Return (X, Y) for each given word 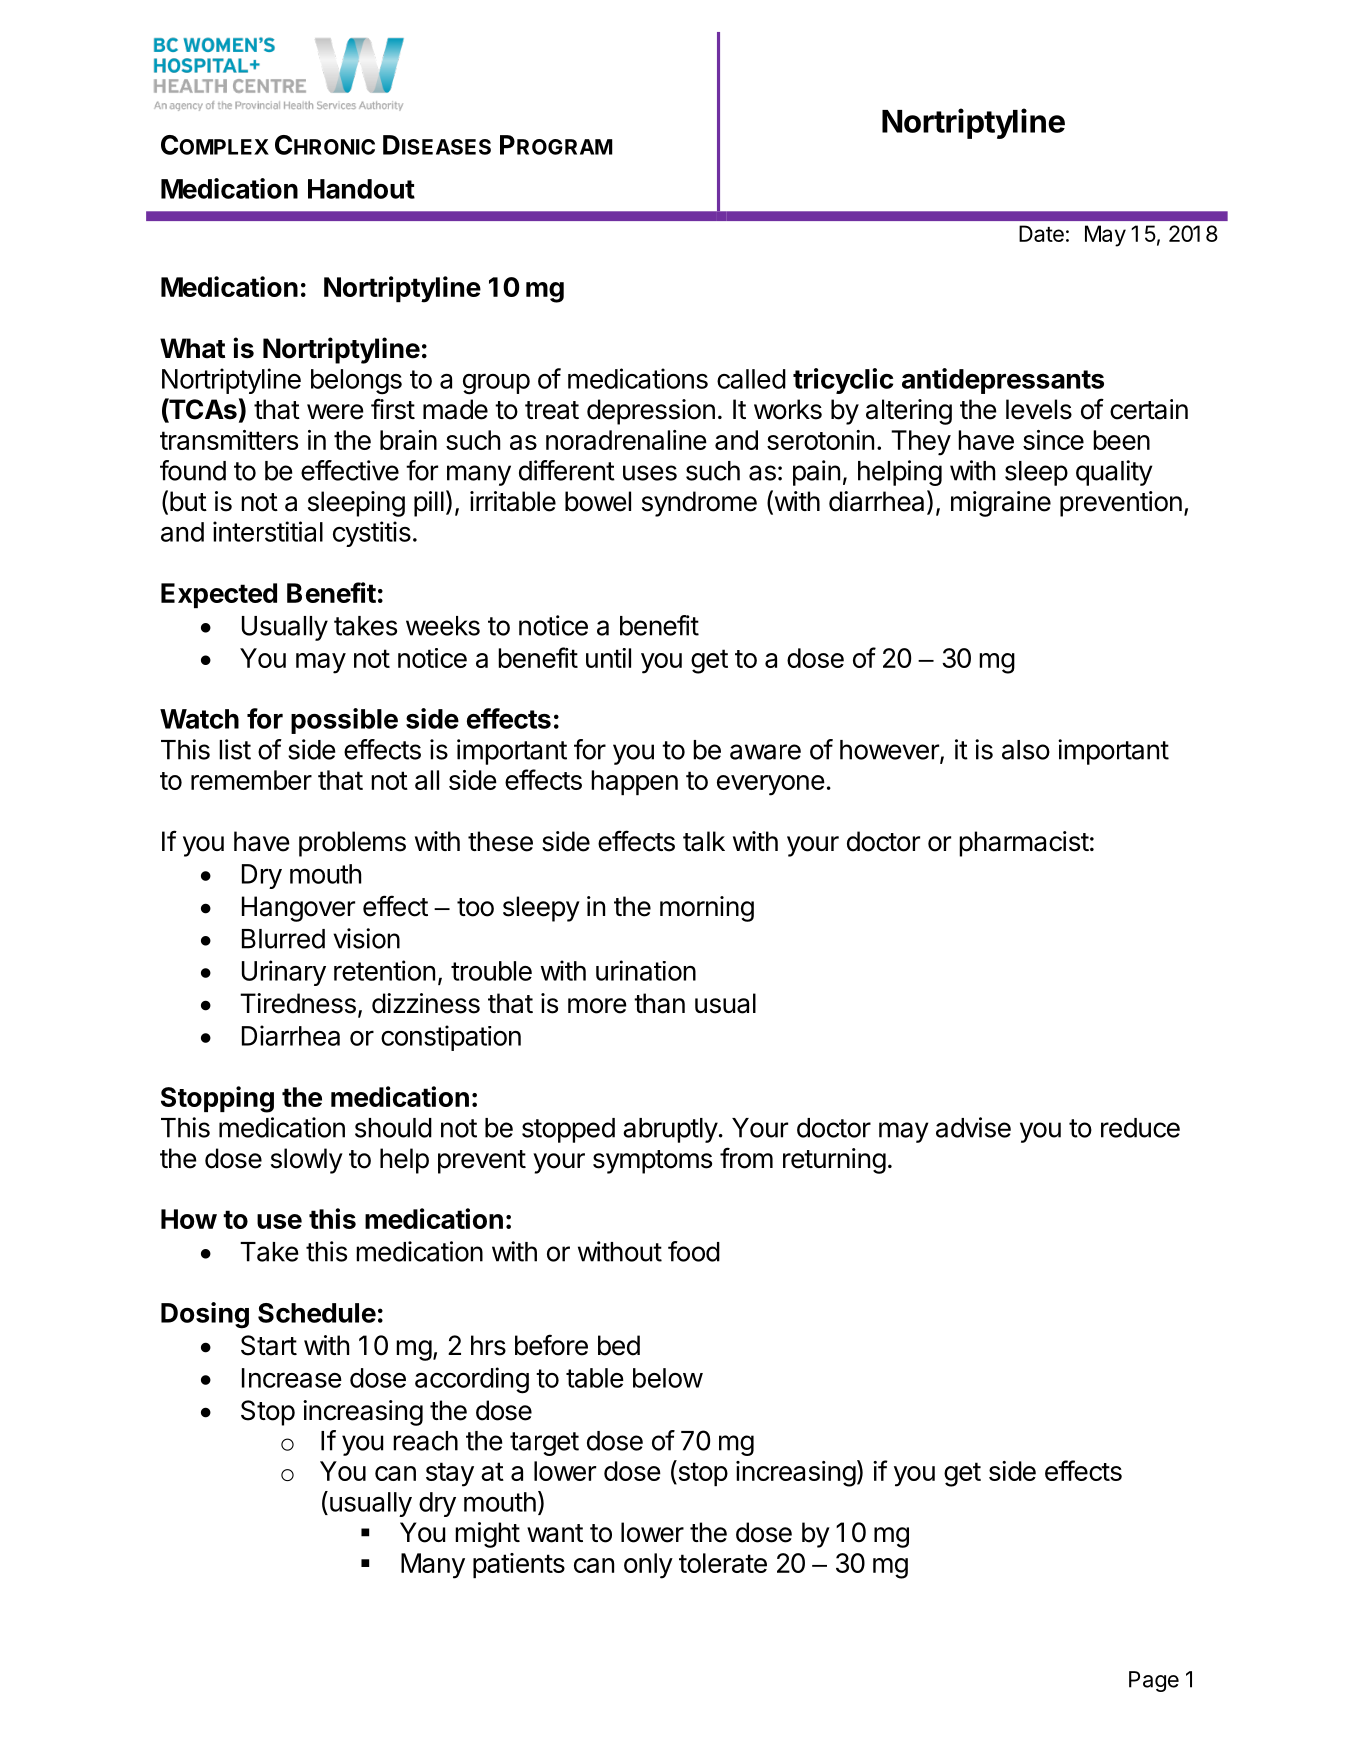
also (1026, 750)
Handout (361, 189)
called (751, 379)
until (608, 658)
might (487, 1535)
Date (1041, 233)
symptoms (652, 1162)
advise (973, 1127)
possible (344, 721)
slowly (307, 1161)
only (648, 1566)
